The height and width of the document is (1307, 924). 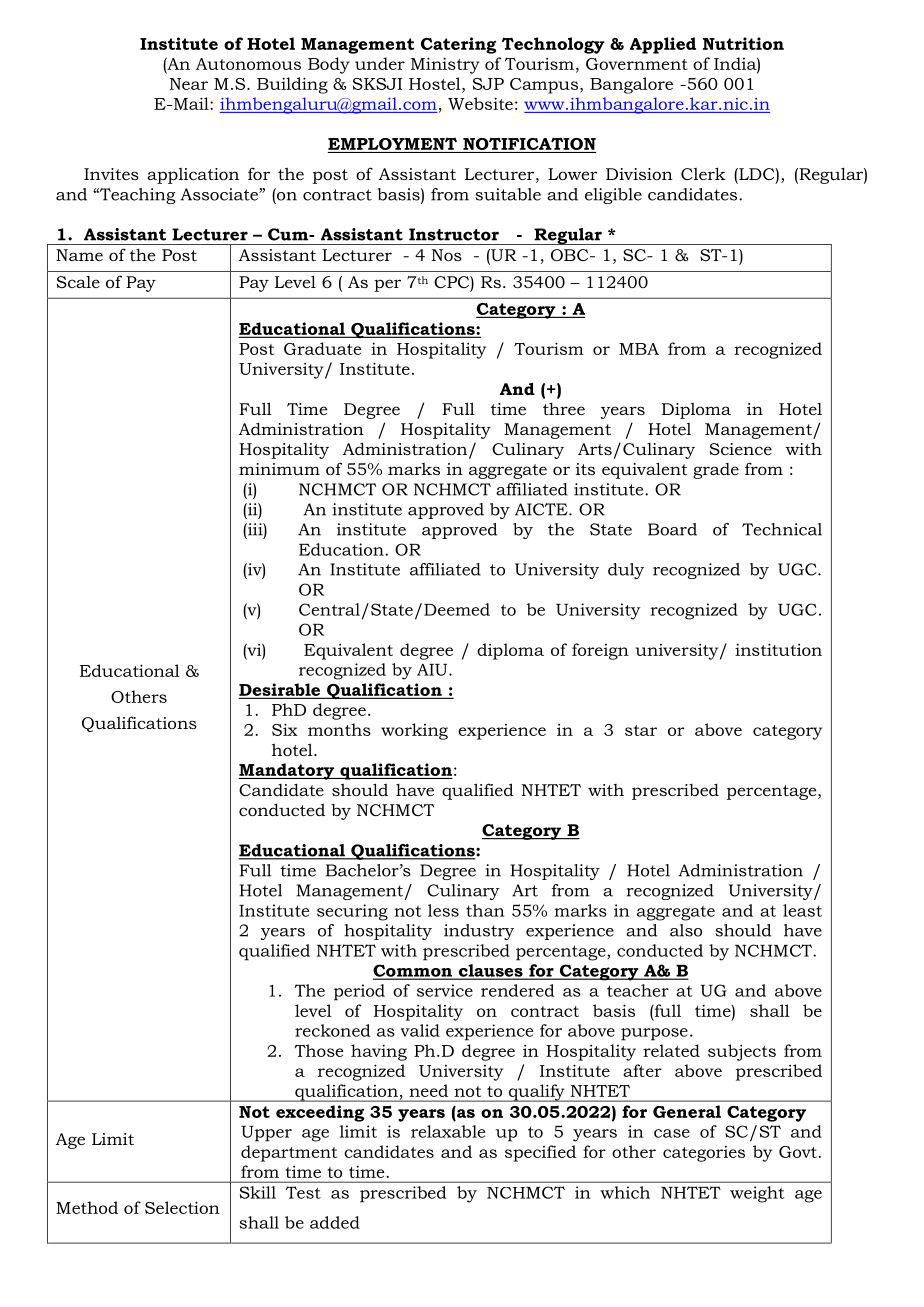 What do you see at coordinates (704, 1154) in the document?
I see `categories` at bounding box center [704, 1154].
